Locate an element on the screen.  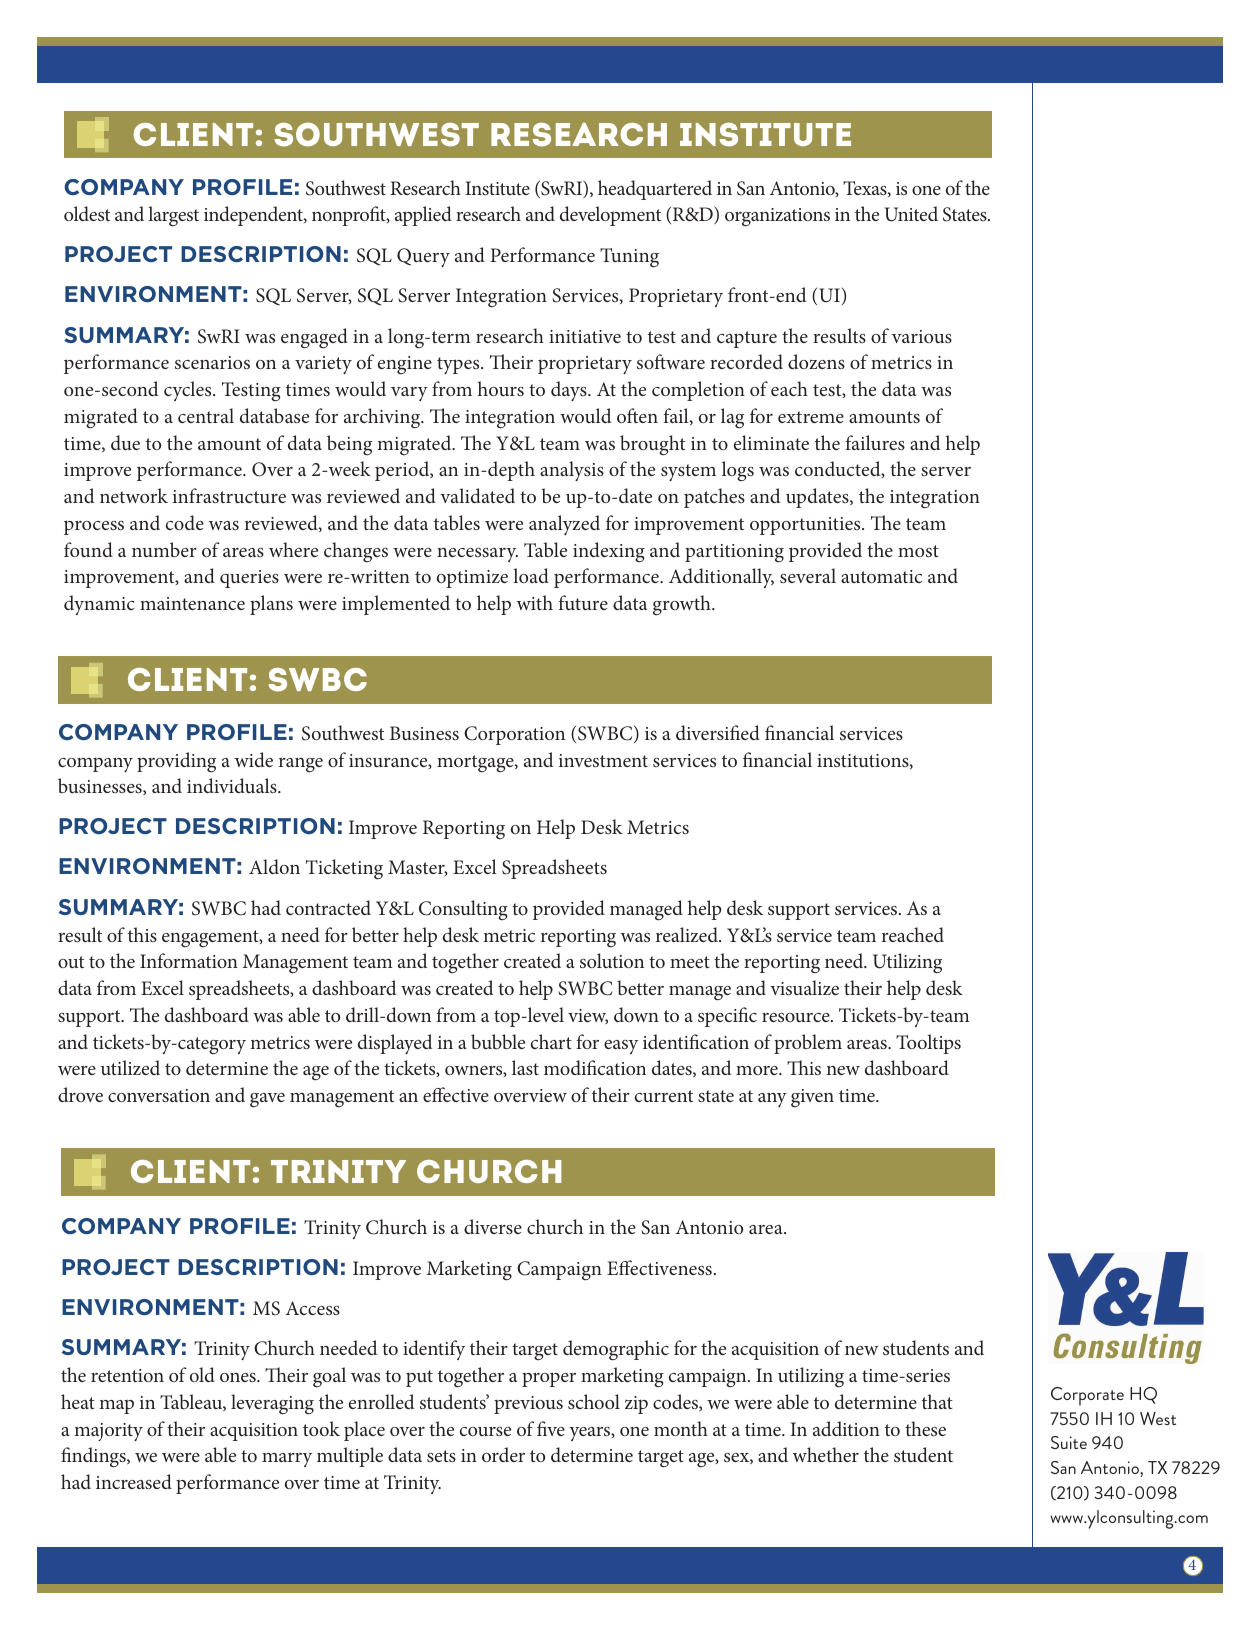
increased is located at coordinates (134, 1481).
